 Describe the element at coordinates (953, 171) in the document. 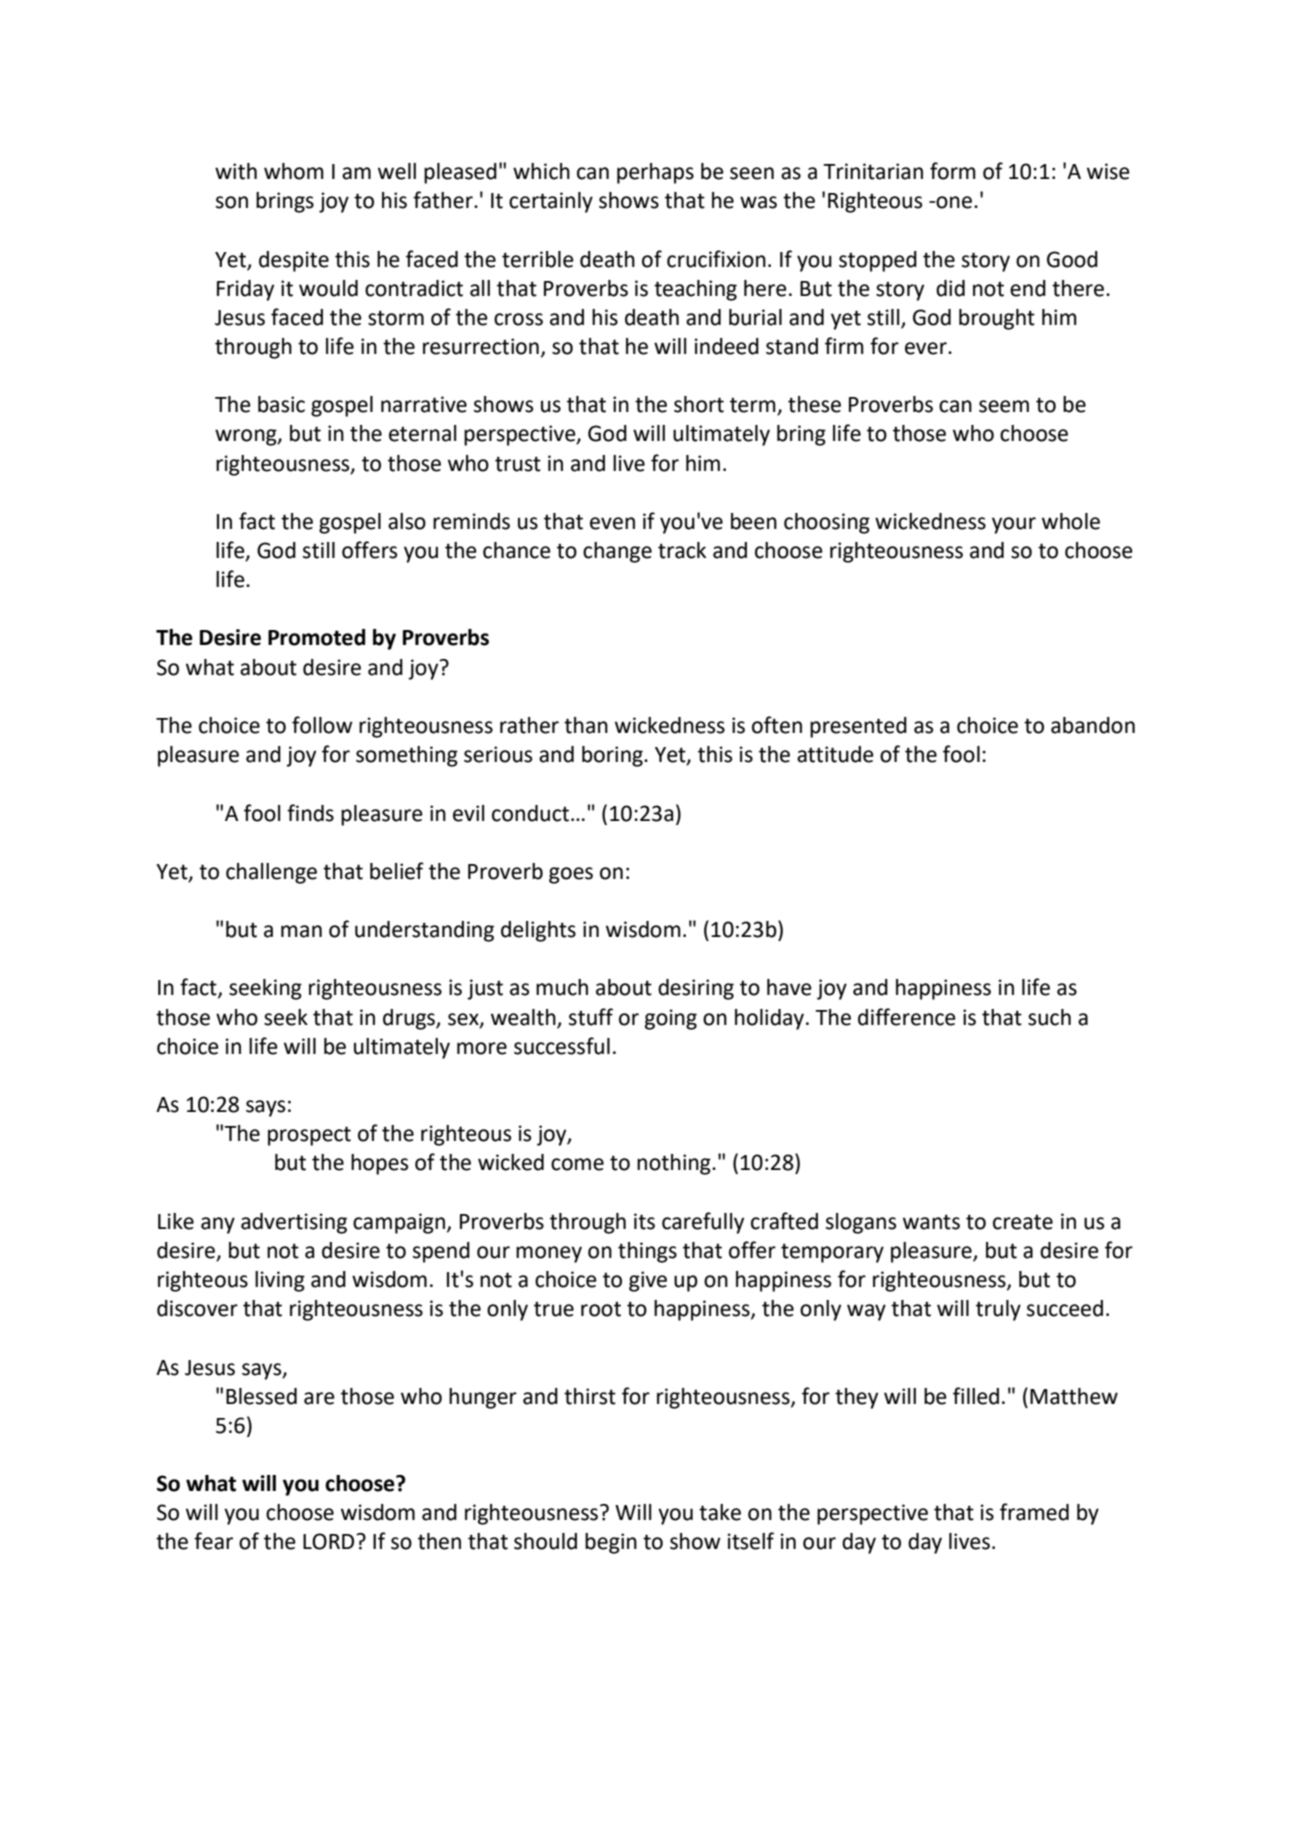

I see `form` at that location.
